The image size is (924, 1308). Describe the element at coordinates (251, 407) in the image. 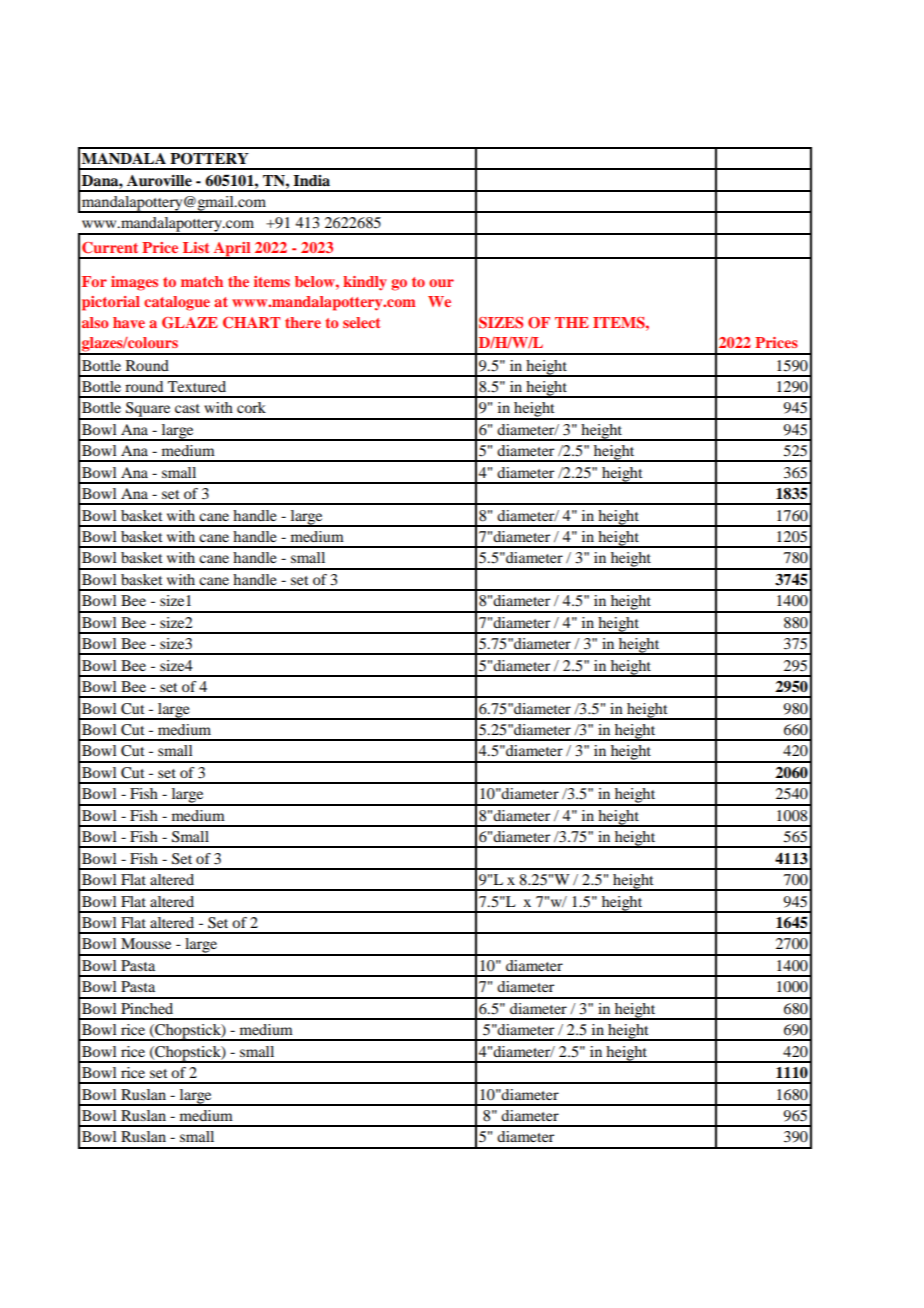

I see `cork` at that location.
